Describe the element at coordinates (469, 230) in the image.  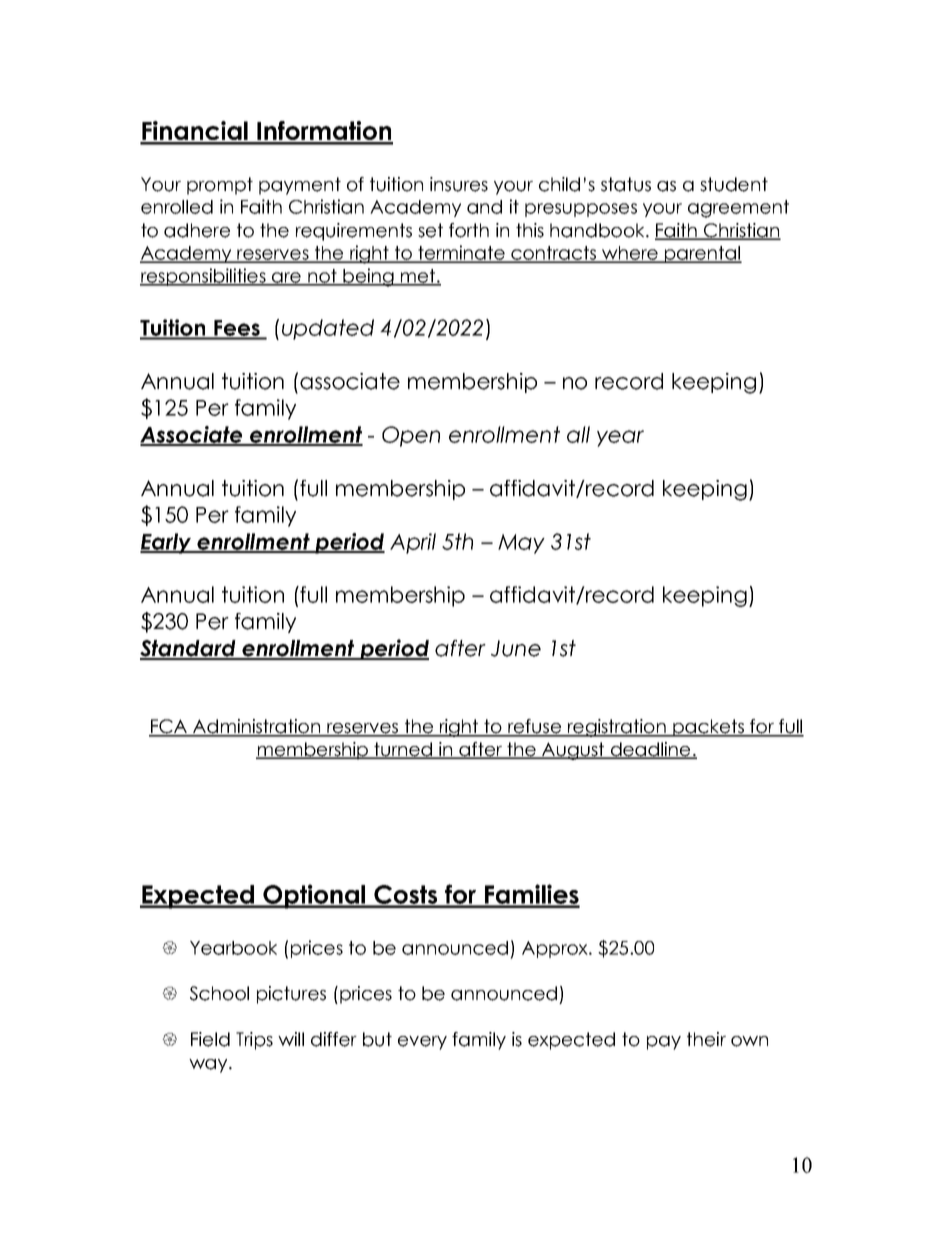
I see `forth` at that location.
